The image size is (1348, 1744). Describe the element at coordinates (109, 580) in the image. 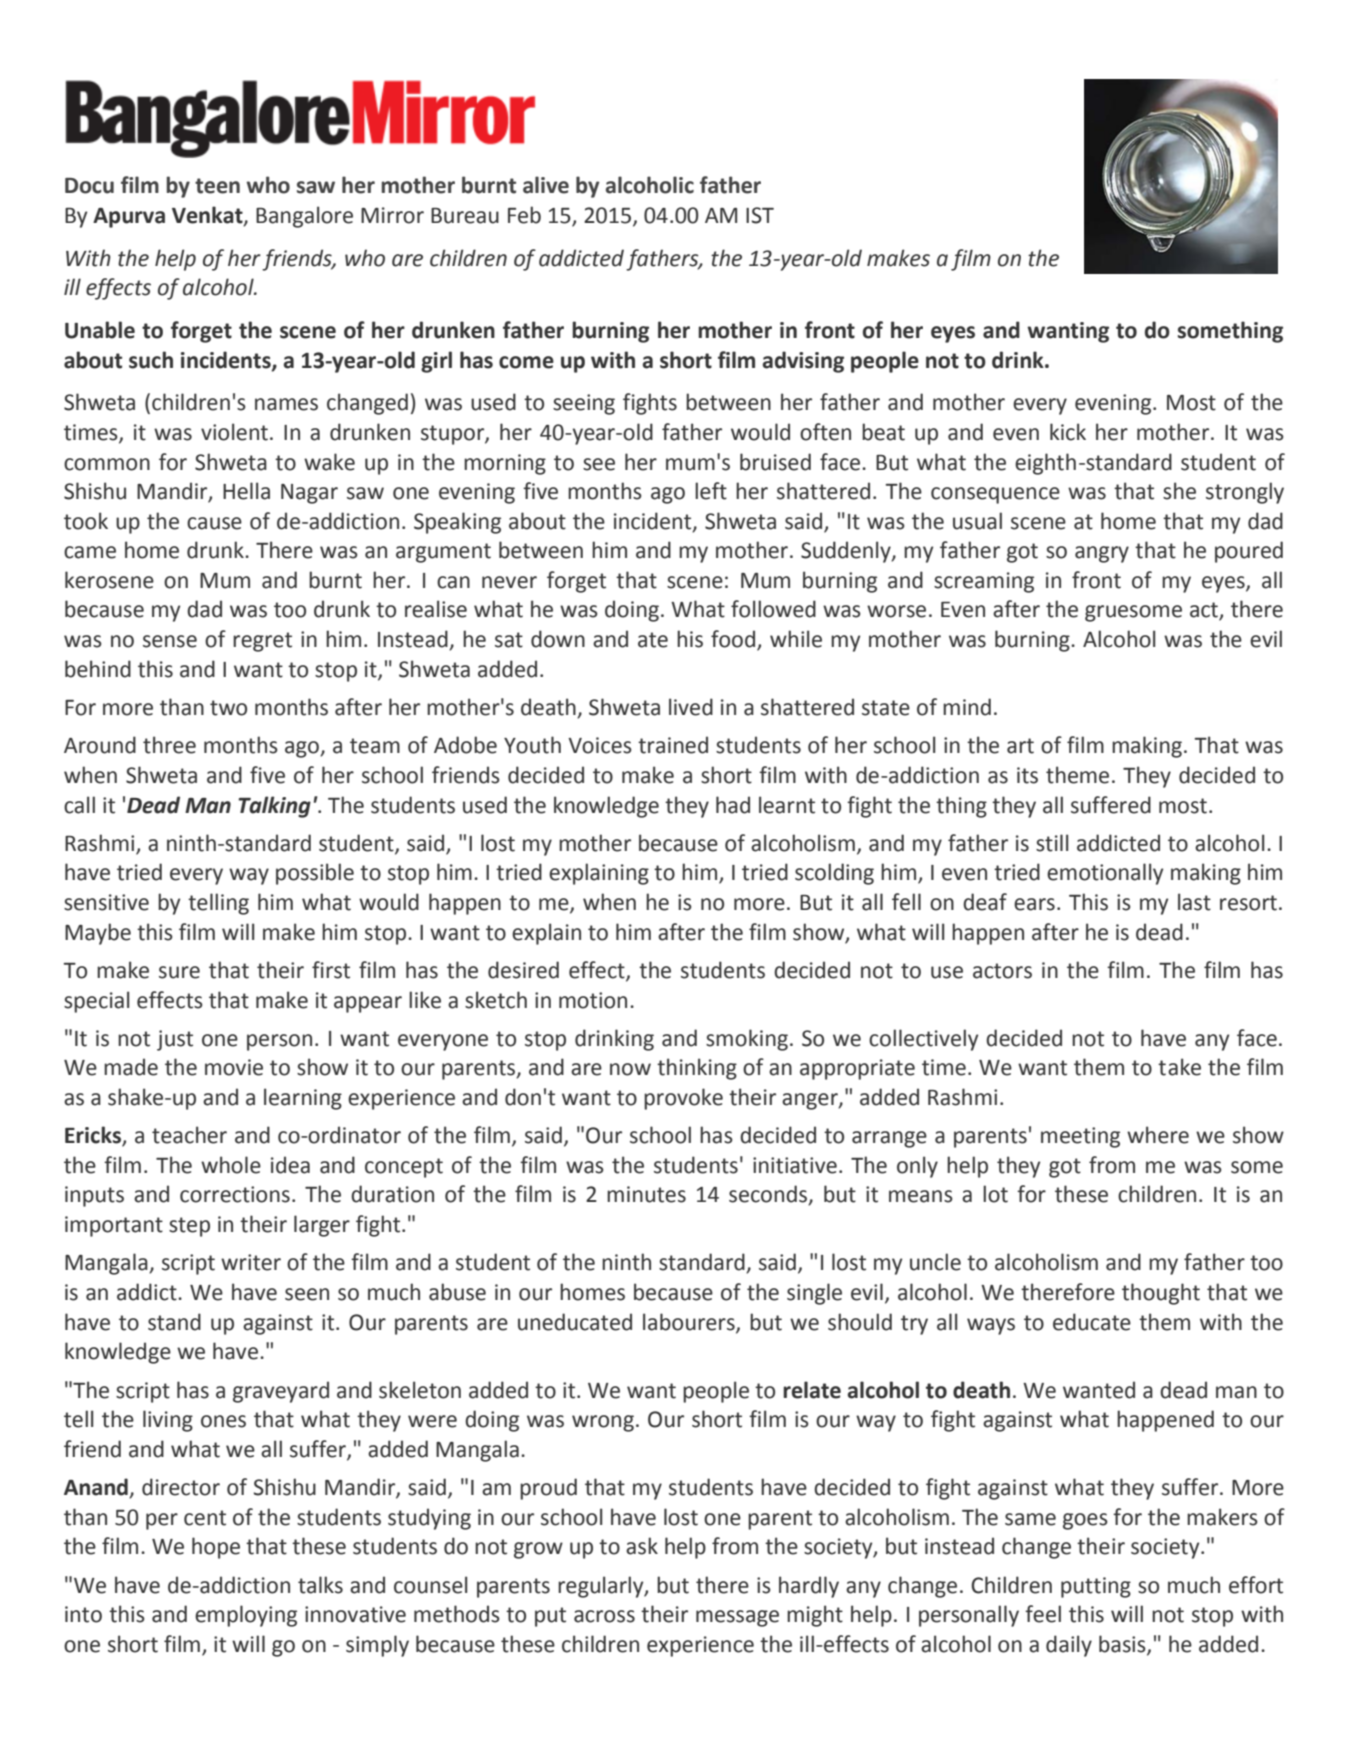

I see `kerosene` at that location.
